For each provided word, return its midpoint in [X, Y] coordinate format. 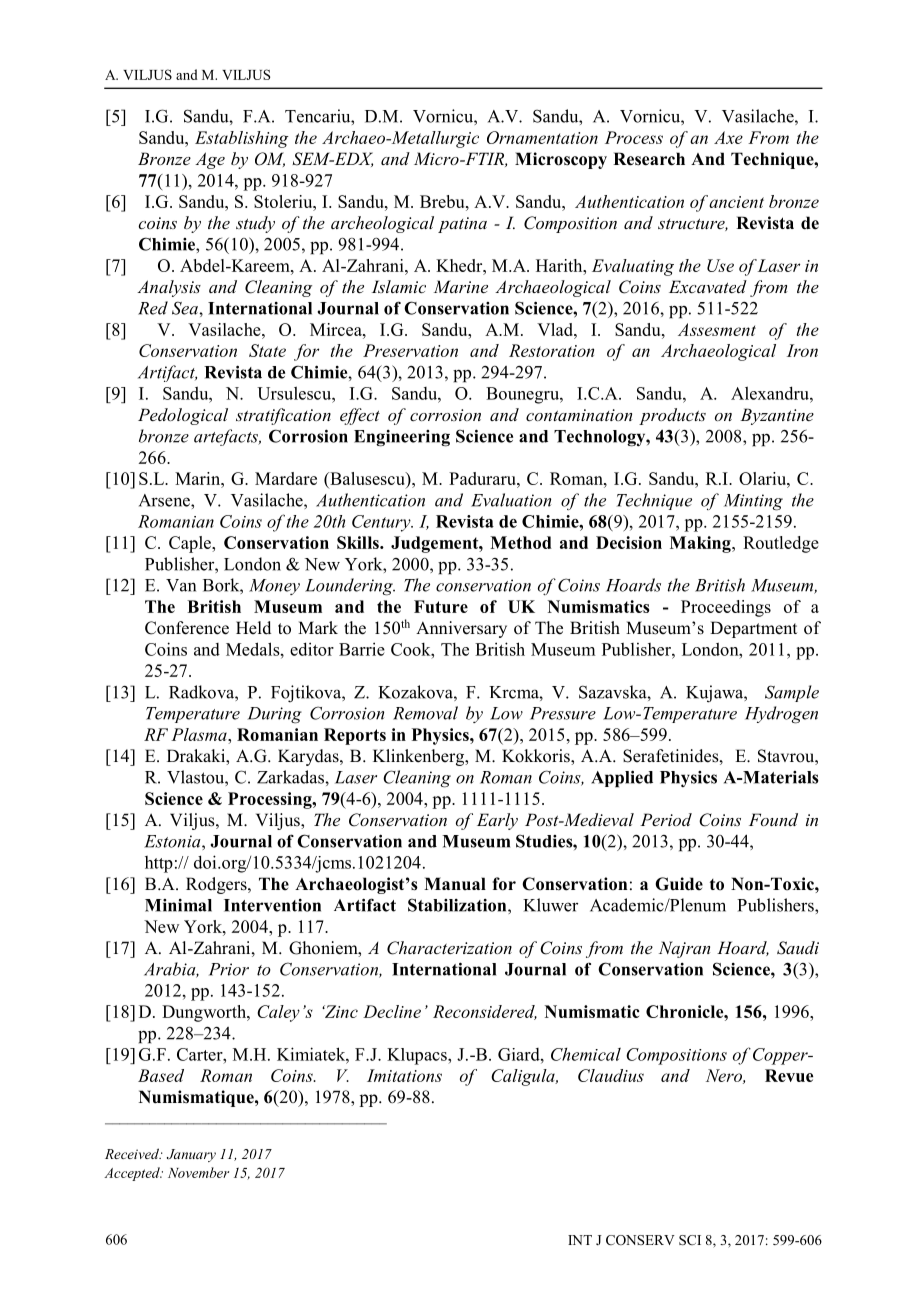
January [191, 1155]
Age [210, 160]
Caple [191, 544]
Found [773, 819]
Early [497, 821]
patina [462, 225]
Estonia [173, 842]
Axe [728, 137]
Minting [753, 502]
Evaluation [511, 500]
